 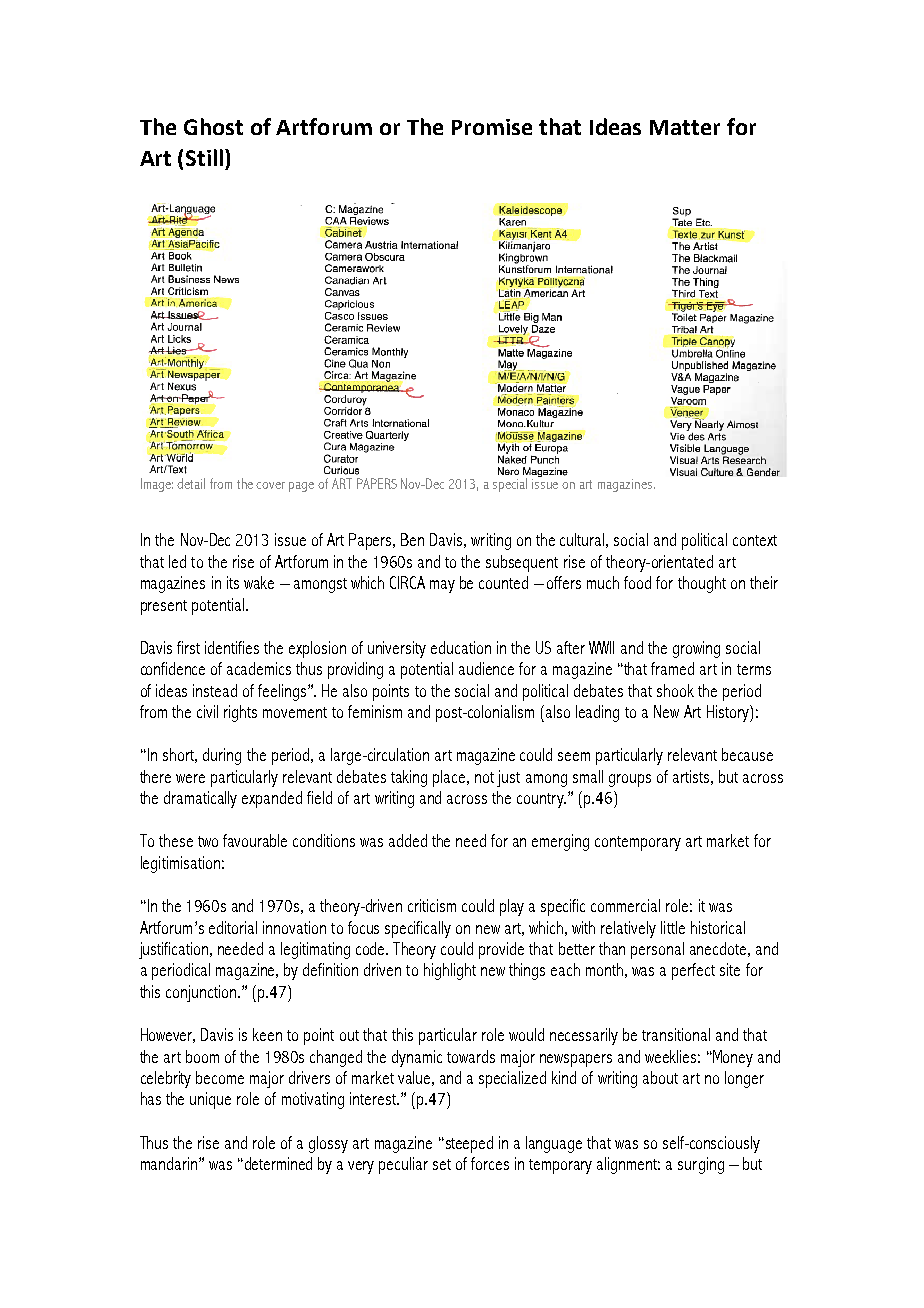 What do you see at coordinates (222, 756) in the screenshot?
I see `during` at bounding box center [222, 756].
